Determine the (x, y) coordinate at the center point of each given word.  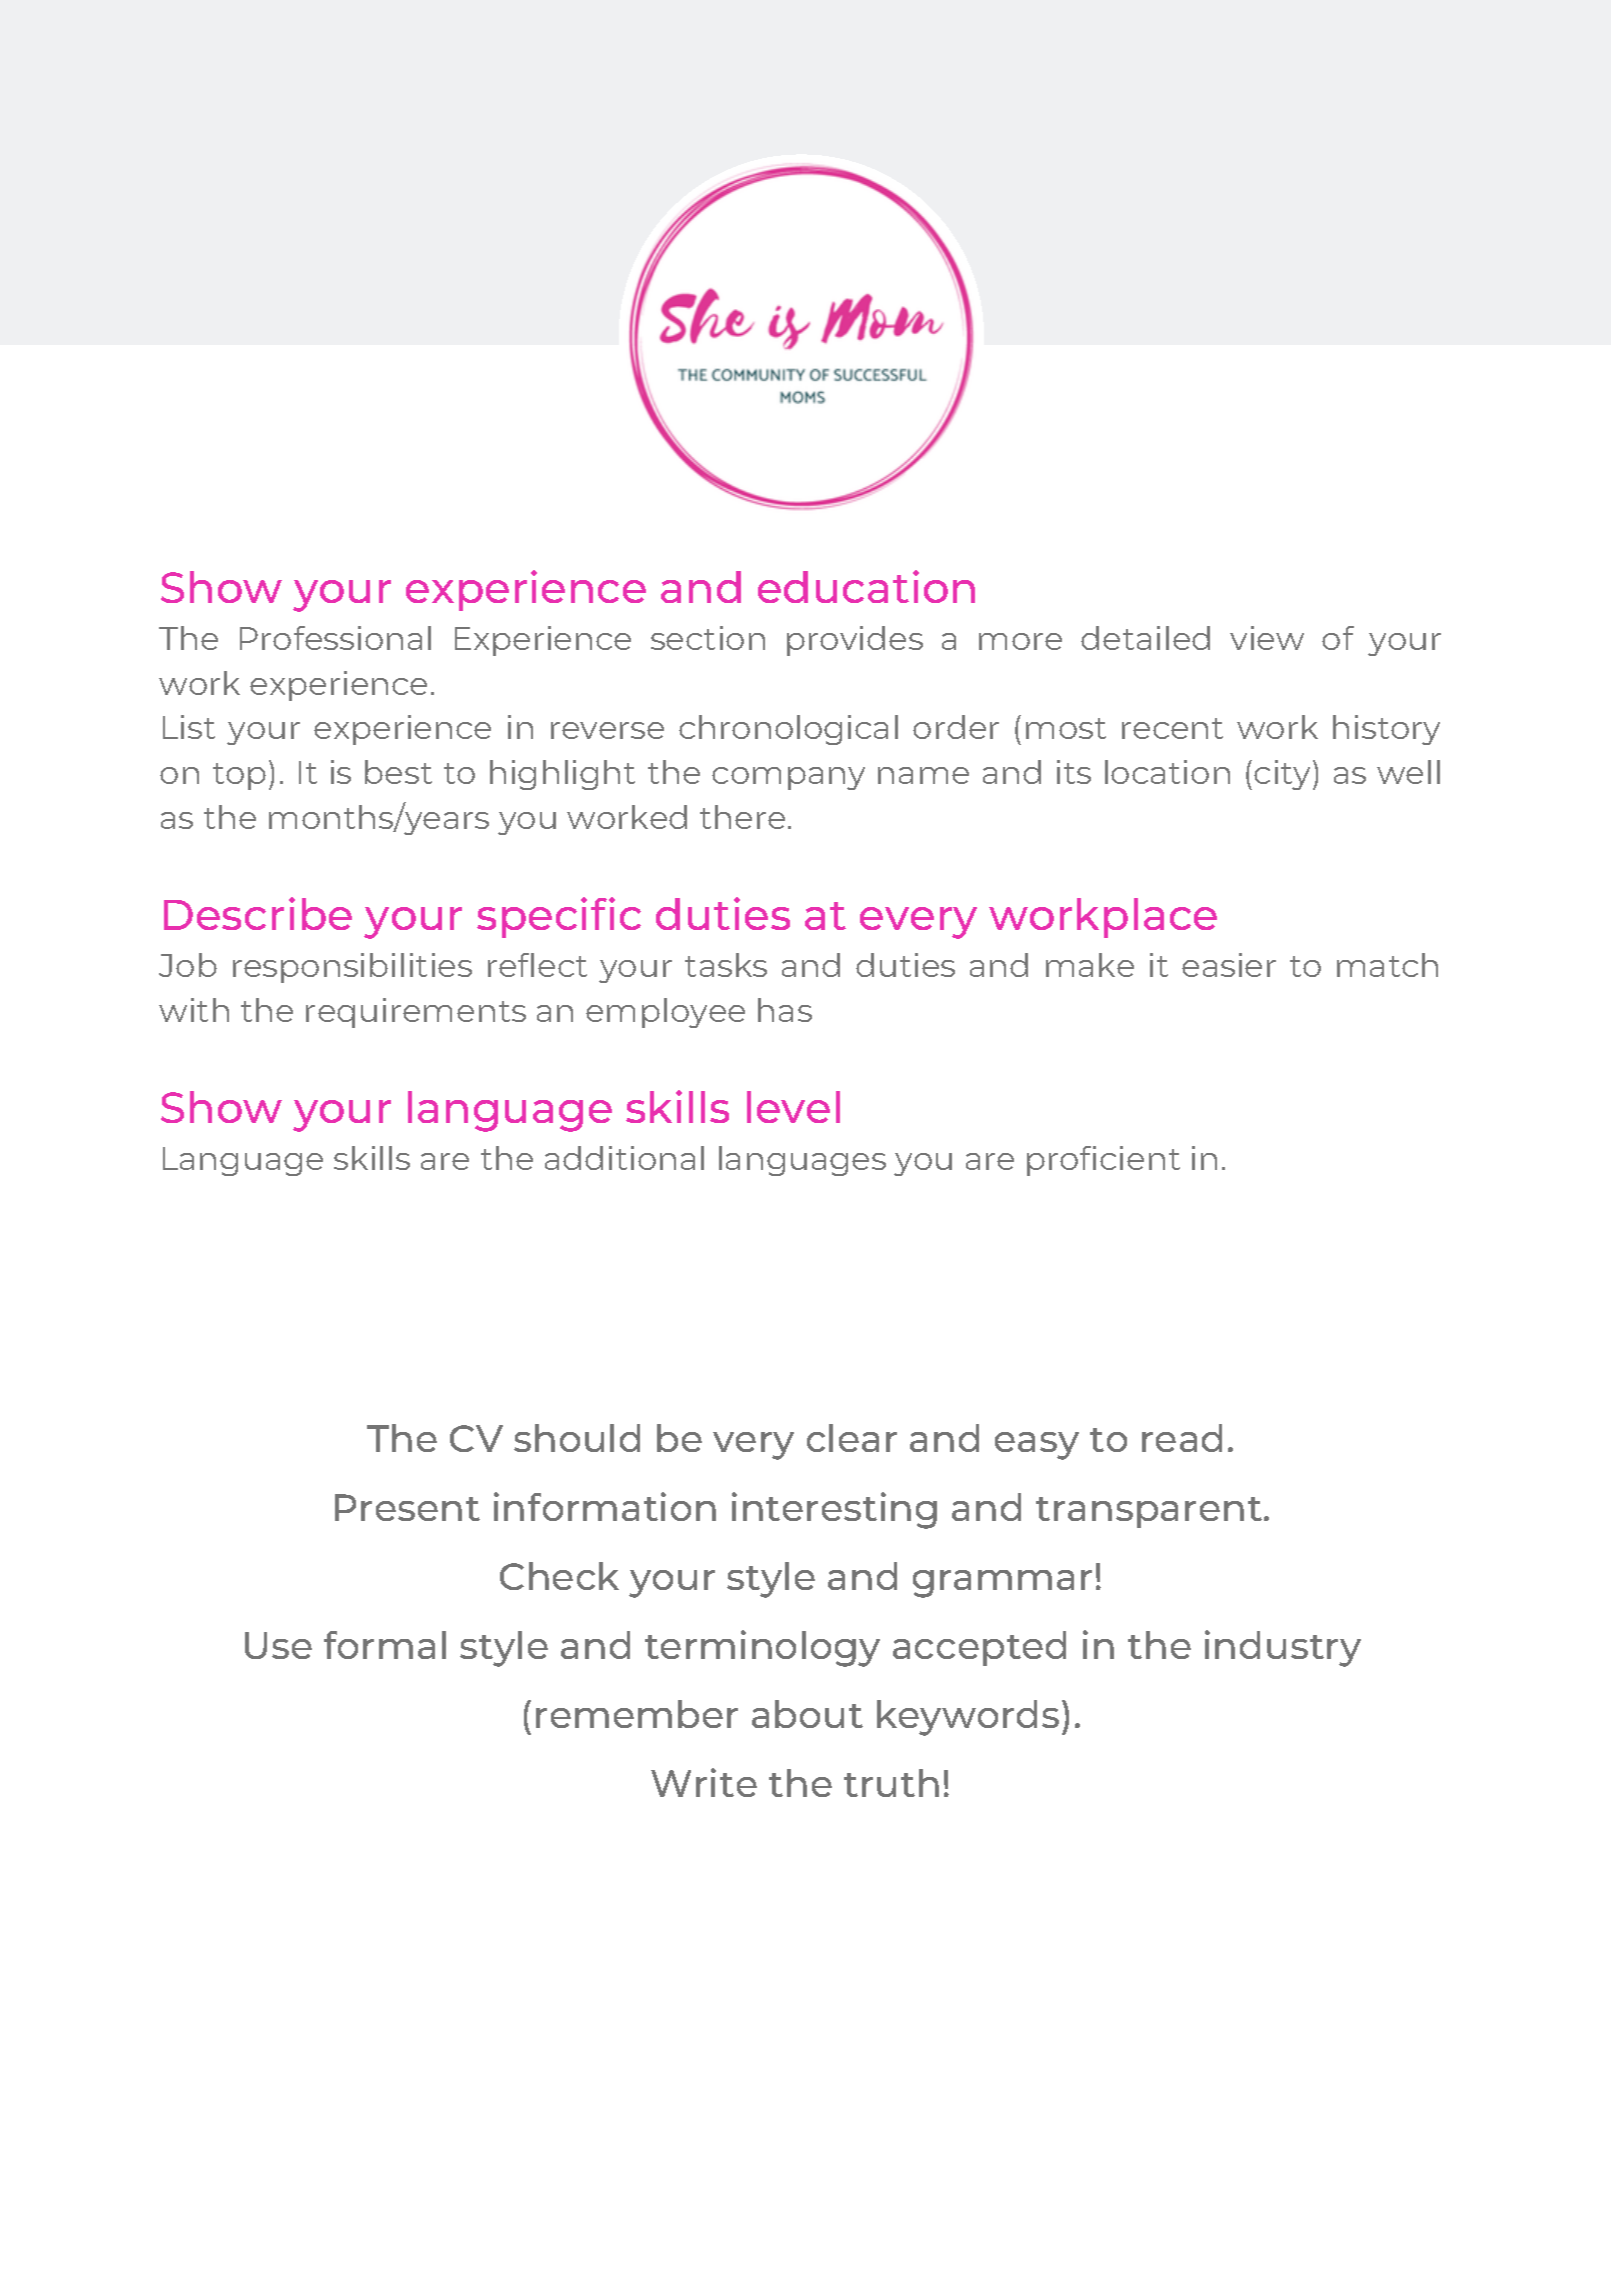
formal (385, 1645)
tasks (726, 965)
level (793, 1107)
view (1267, 638)
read (1182, 1438)
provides (855, 641)
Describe (258, 913)
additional (624, 1158)
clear (852, 1438)
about (807, 1714)
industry (1283, 1648)
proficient (1103, 1161)
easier (1229, 965)
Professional (335, 638)
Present (407, 1507)
